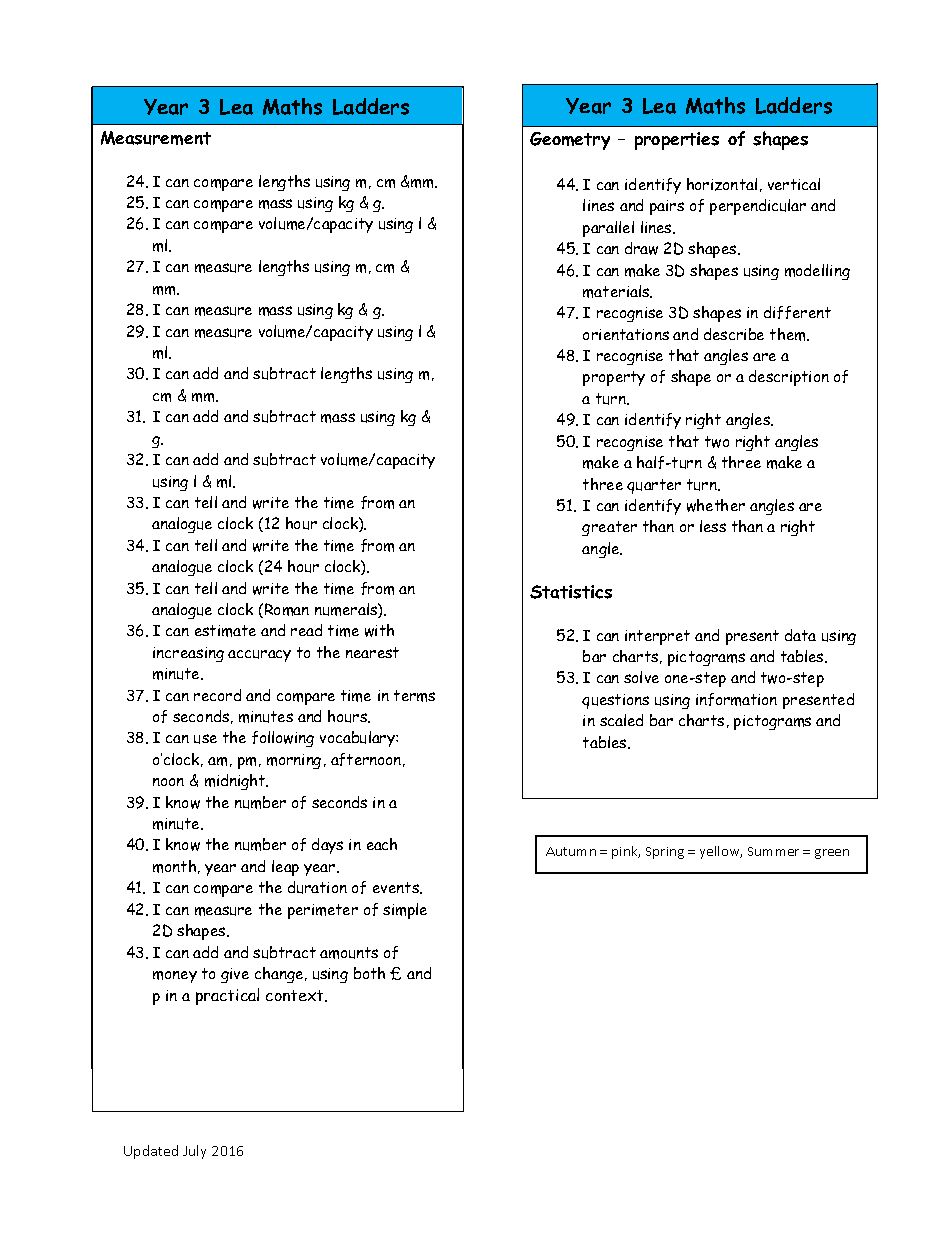 The height and width of the image is (1233, 952). I want to click on Autumn, so click(571, 851).
